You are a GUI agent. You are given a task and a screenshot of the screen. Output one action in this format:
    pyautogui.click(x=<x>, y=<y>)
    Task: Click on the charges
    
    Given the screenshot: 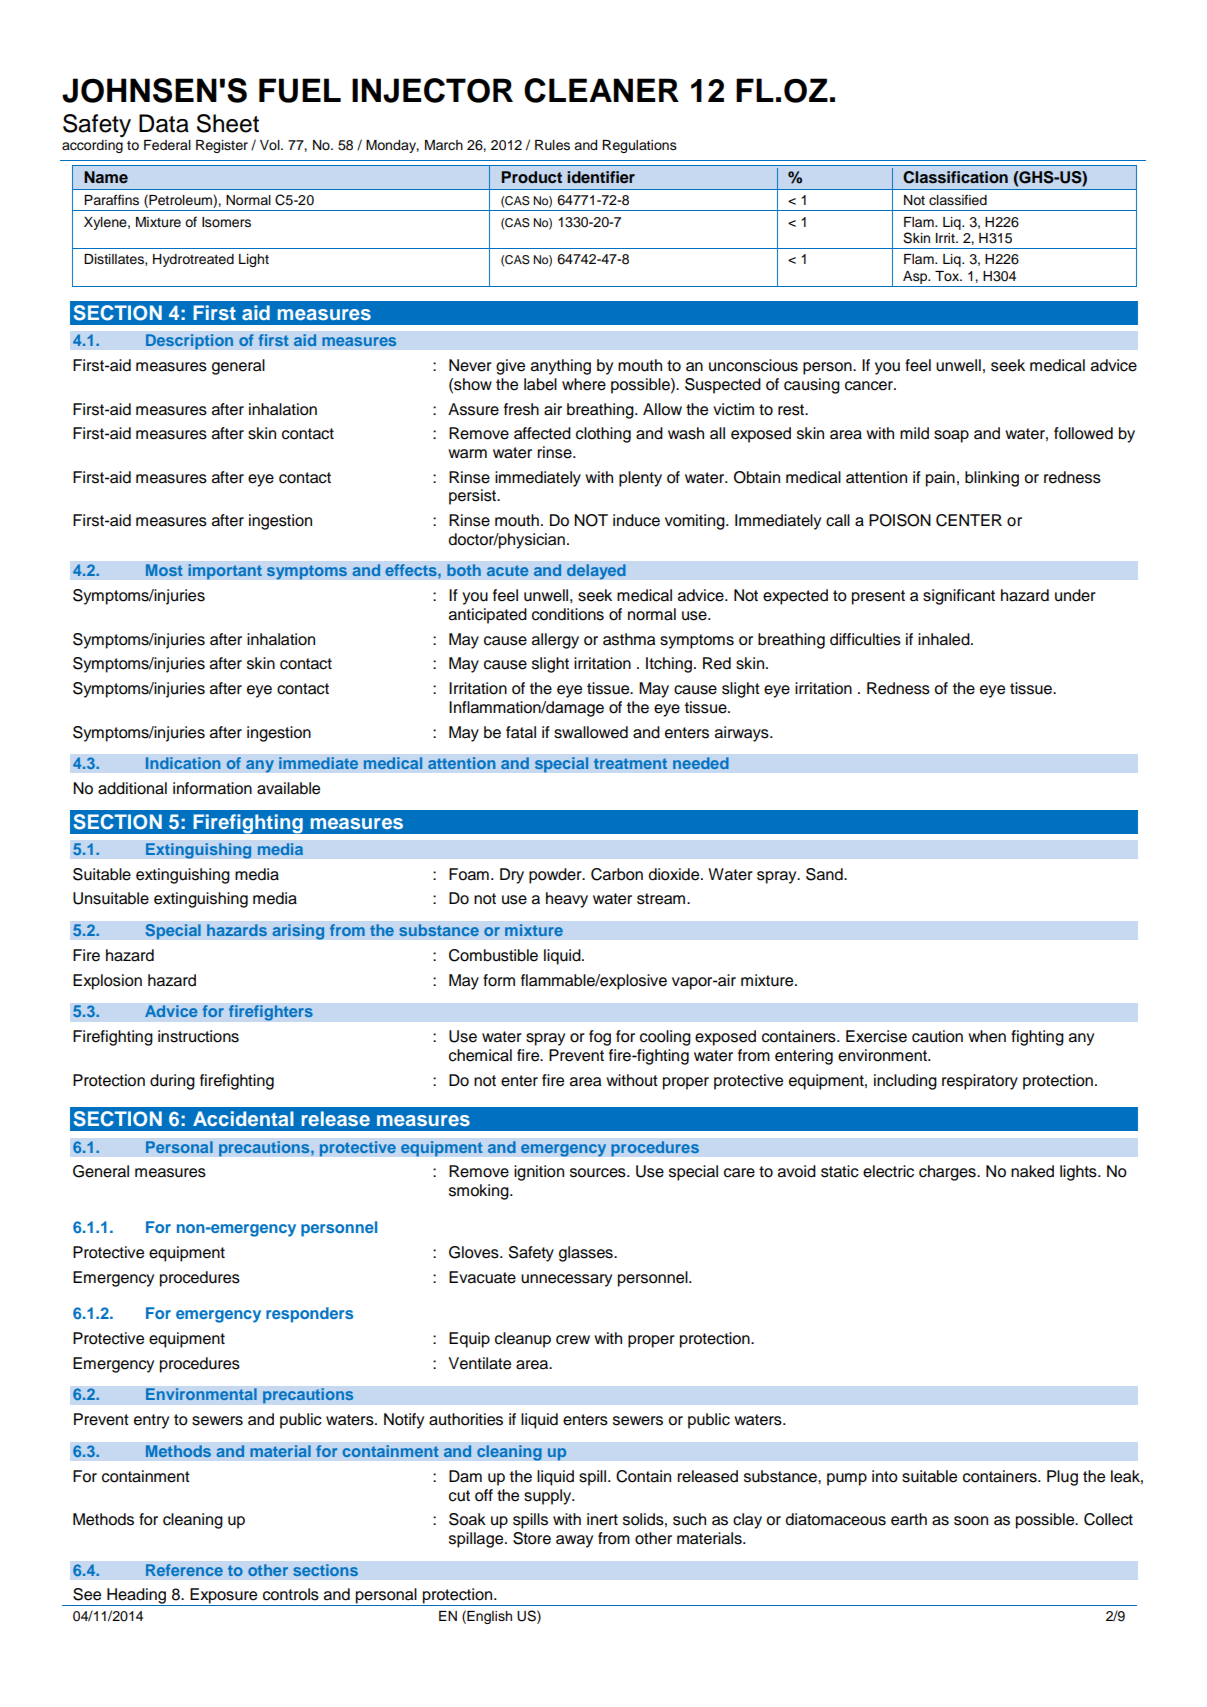 What is the action you would take?
    pyautogui.click(x=948, y=1173)
